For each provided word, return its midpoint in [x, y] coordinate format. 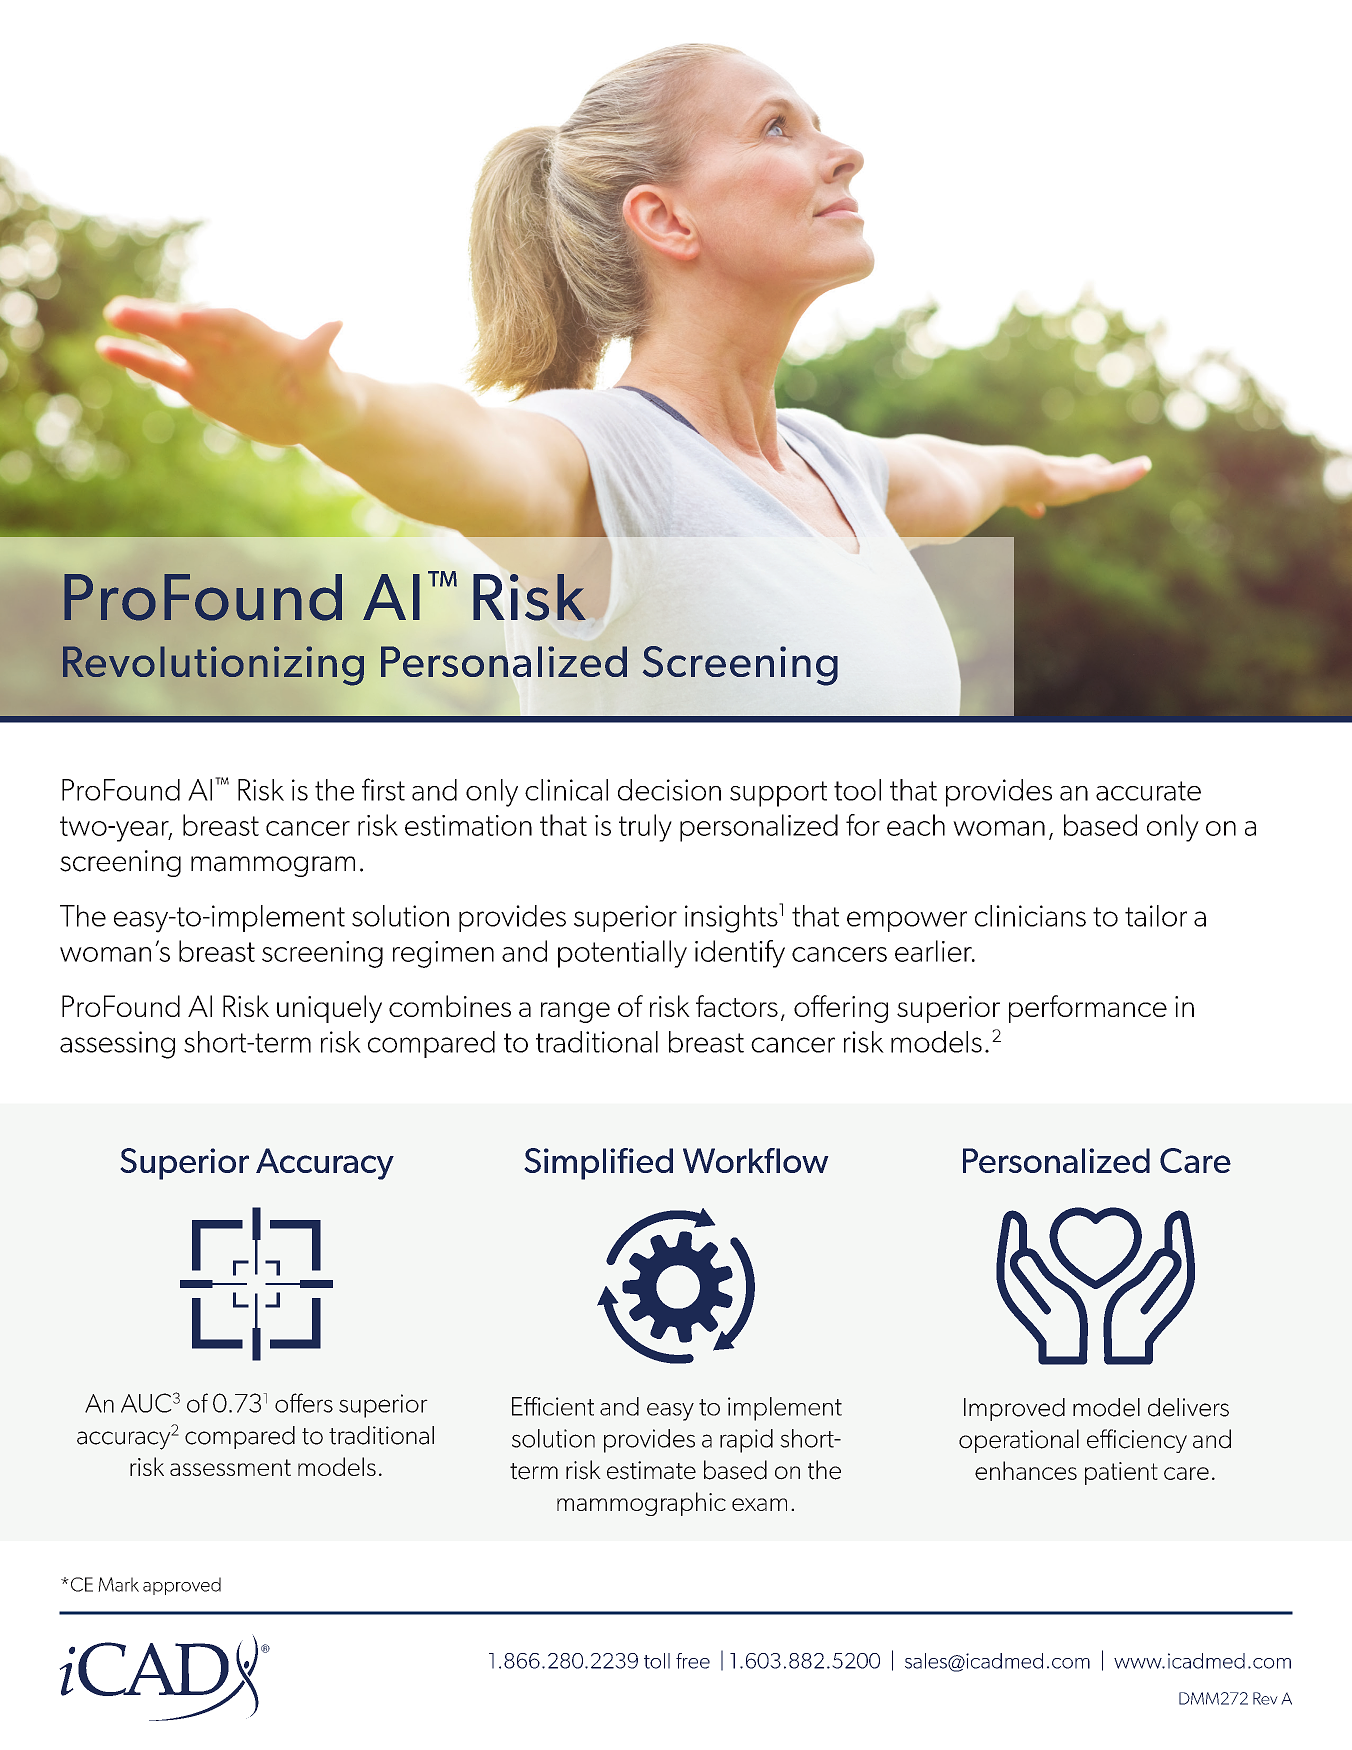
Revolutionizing [213, 666]
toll [657, 1661]
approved [182, 1586]
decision [669, 790]
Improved [1014, 1409]
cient [568, 1406]
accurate [1148, 791]
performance [1088, 1009]
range [575, 1012]
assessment [230, 1467]
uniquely [329, 1009]
